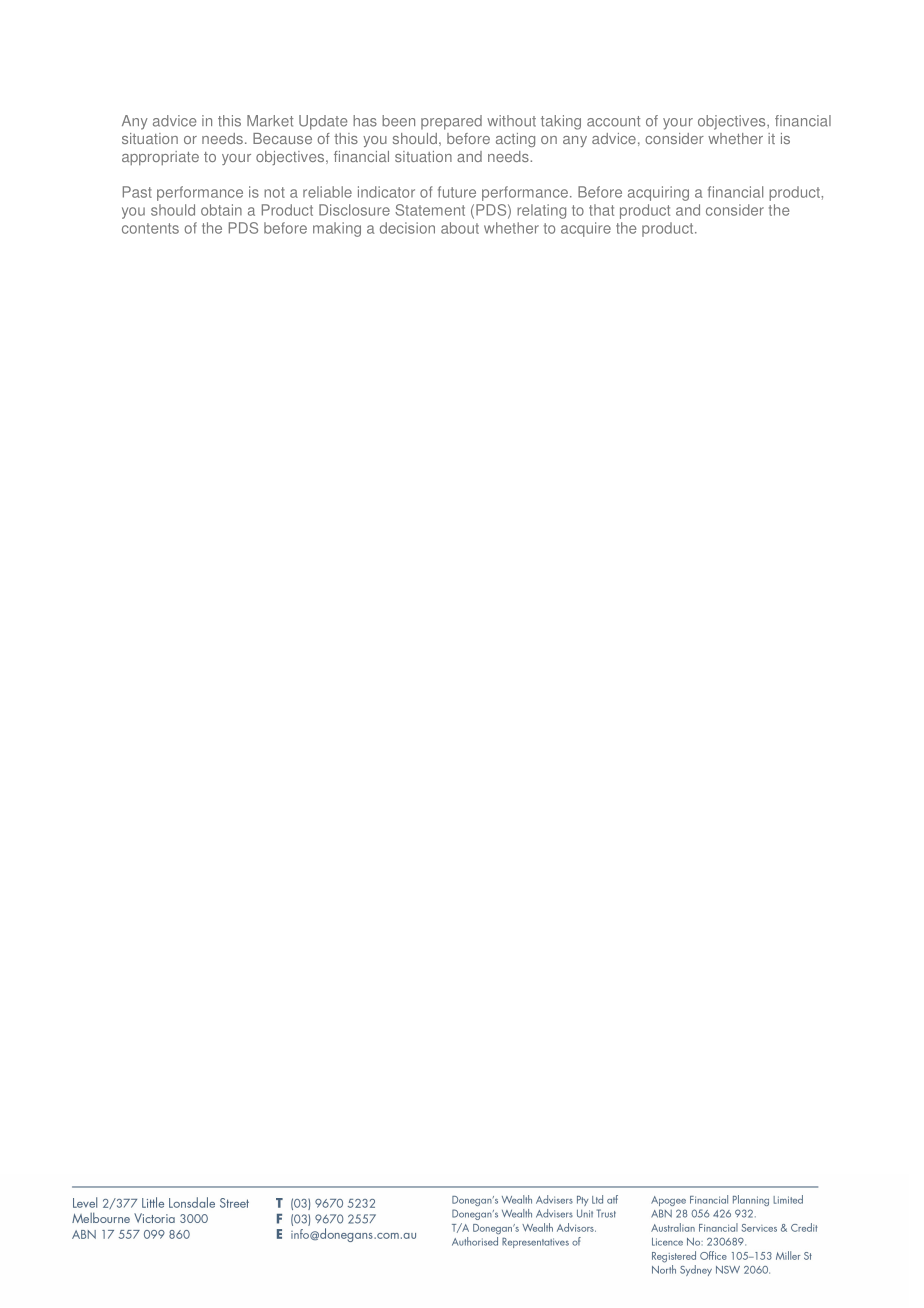 Image resolution: width=924 pixels, height=1308 pixels. What do you see at coordinates (658, 193) in the image?
I see `acquiring` at bounding box center [658, 193].
